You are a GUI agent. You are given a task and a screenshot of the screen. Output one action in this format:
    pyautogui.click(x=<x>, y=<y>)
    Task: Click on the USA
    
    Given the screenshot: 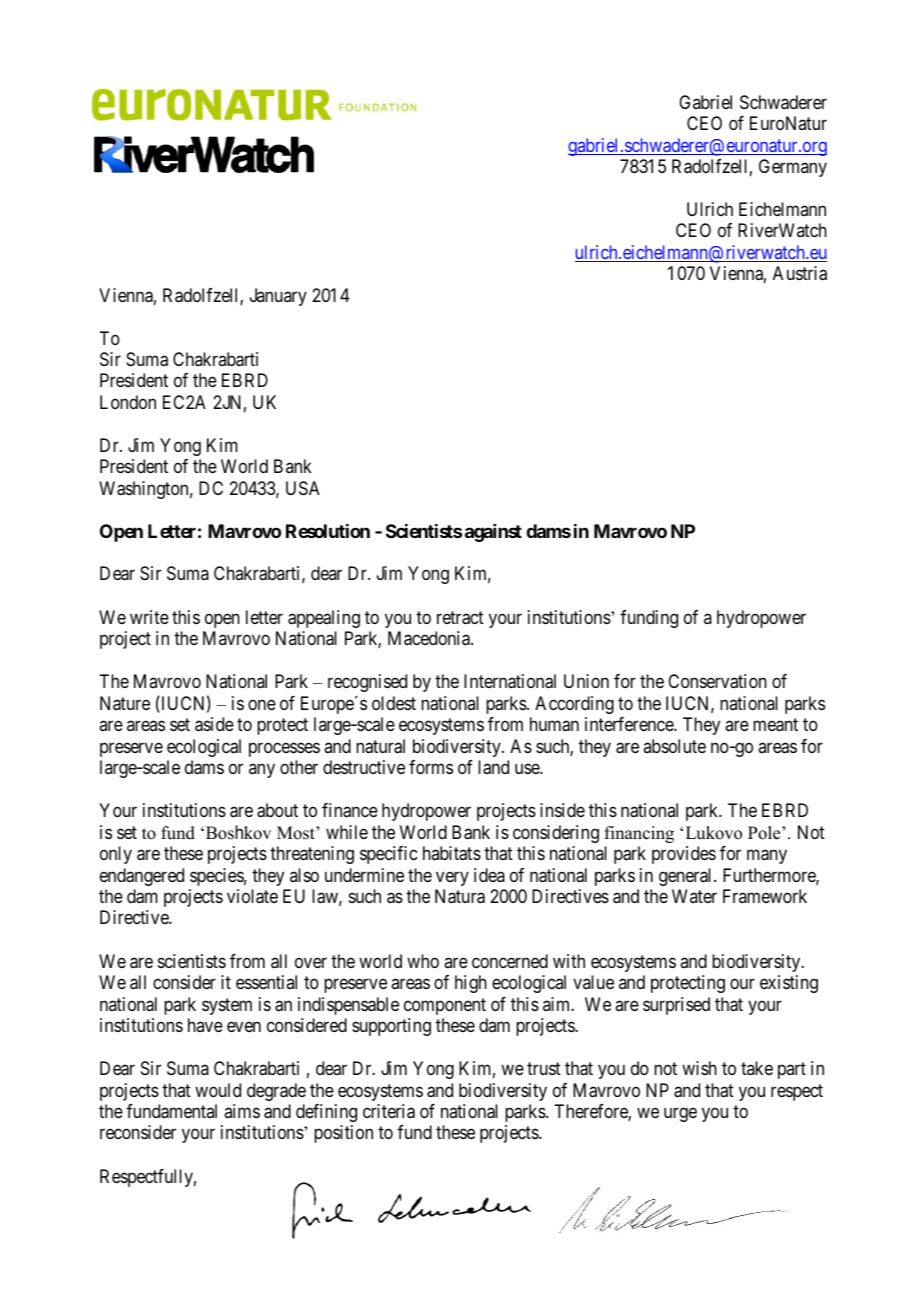 What is the action you would take?
    pyautogui.click(x=303, y=488)
